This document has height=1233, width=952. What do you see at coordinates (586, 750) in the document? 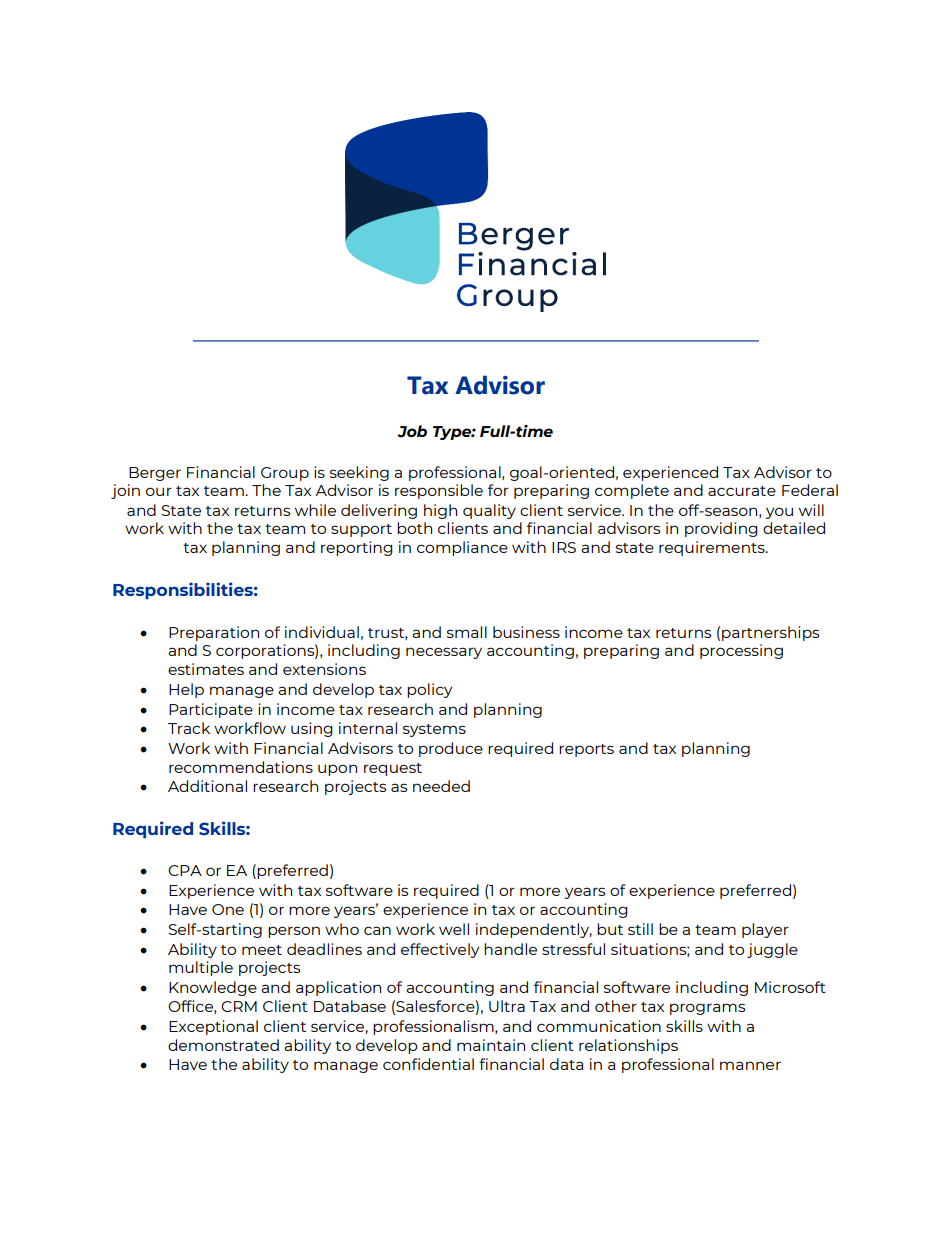
I see `reports` at bounding box center [586, 750].
